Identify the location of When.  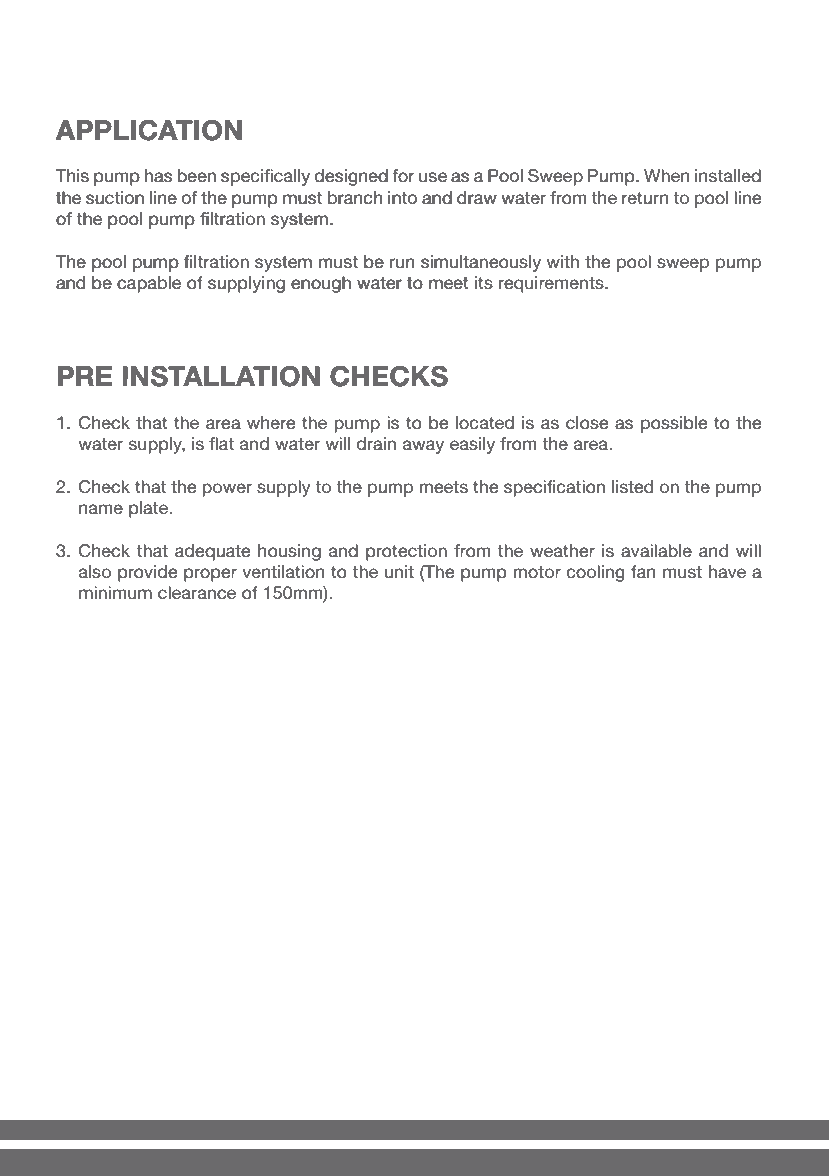
(666, 175).
